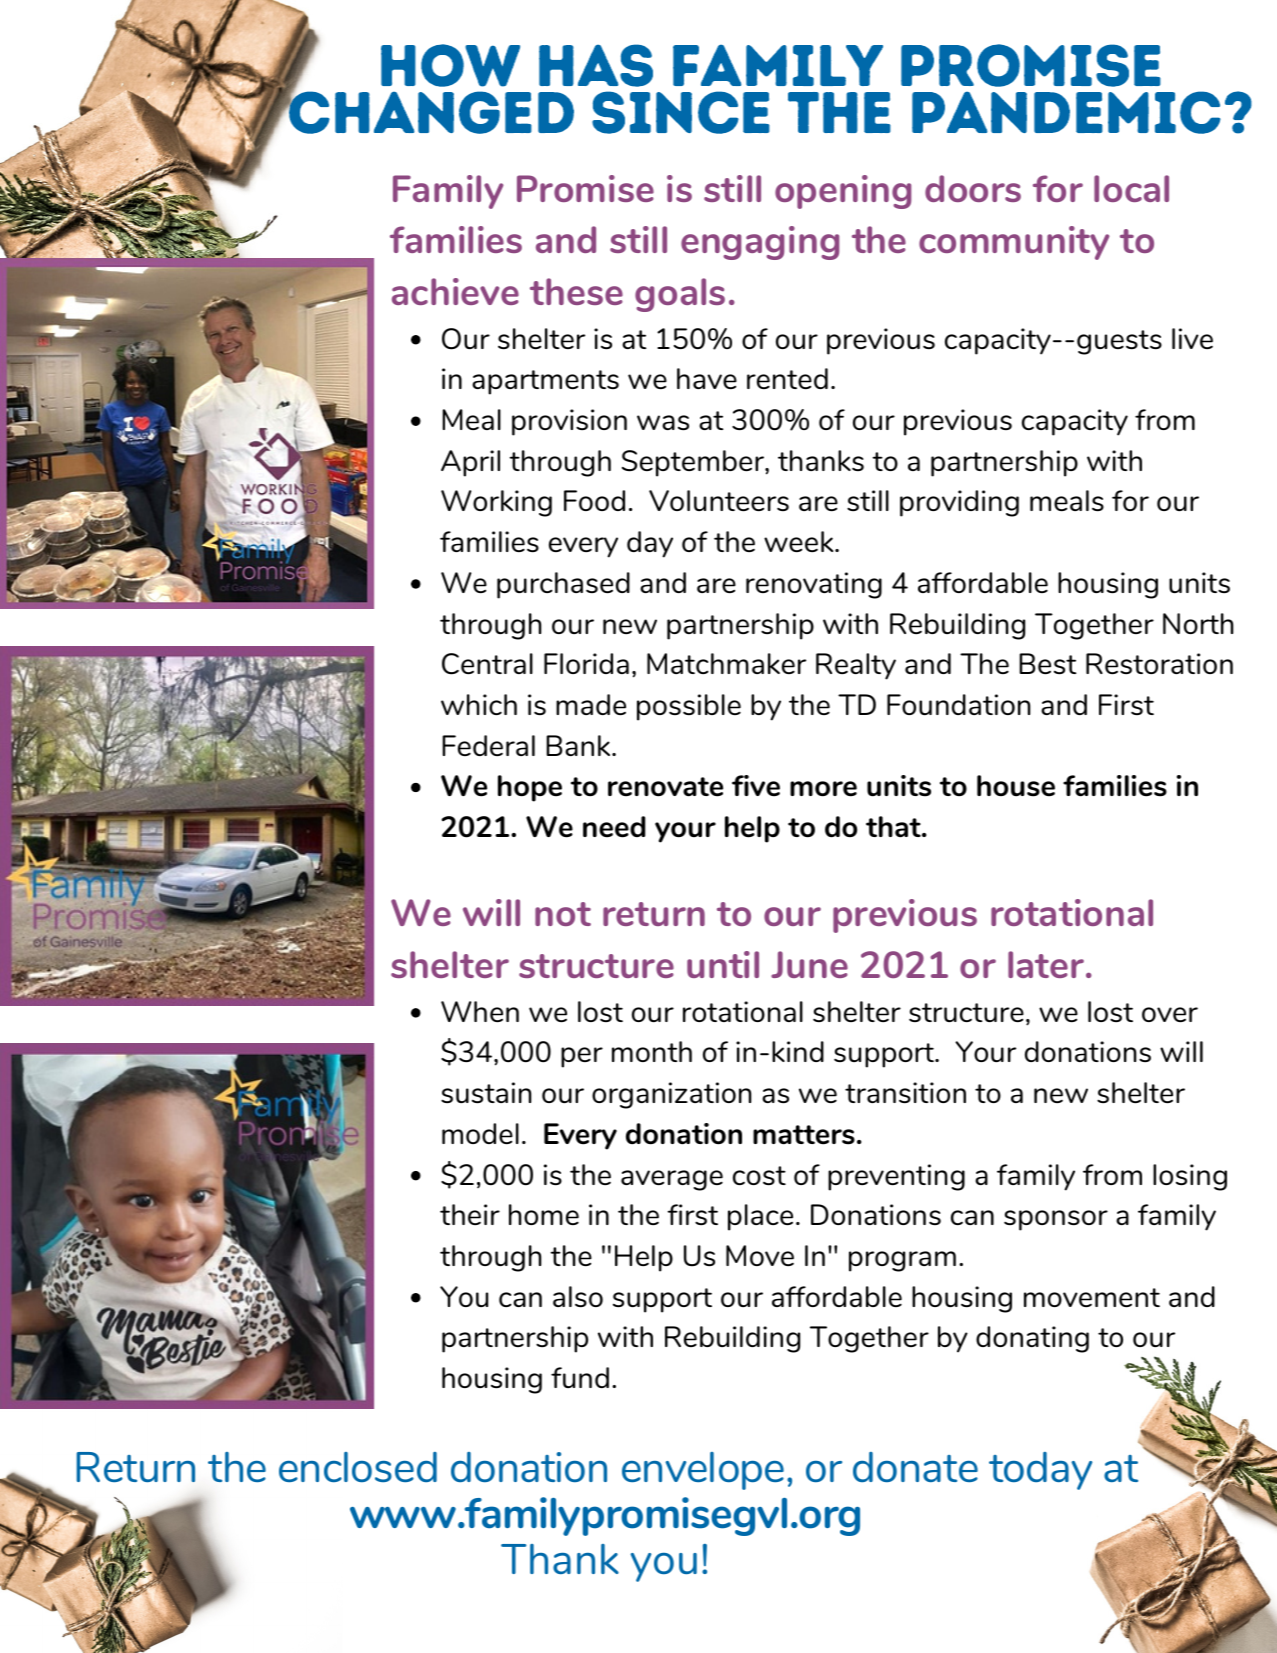 This screenshot has width=1277, height=1653. Describe the element at coordinates (450, 65) in the screenshot. I see `How` at that location.
